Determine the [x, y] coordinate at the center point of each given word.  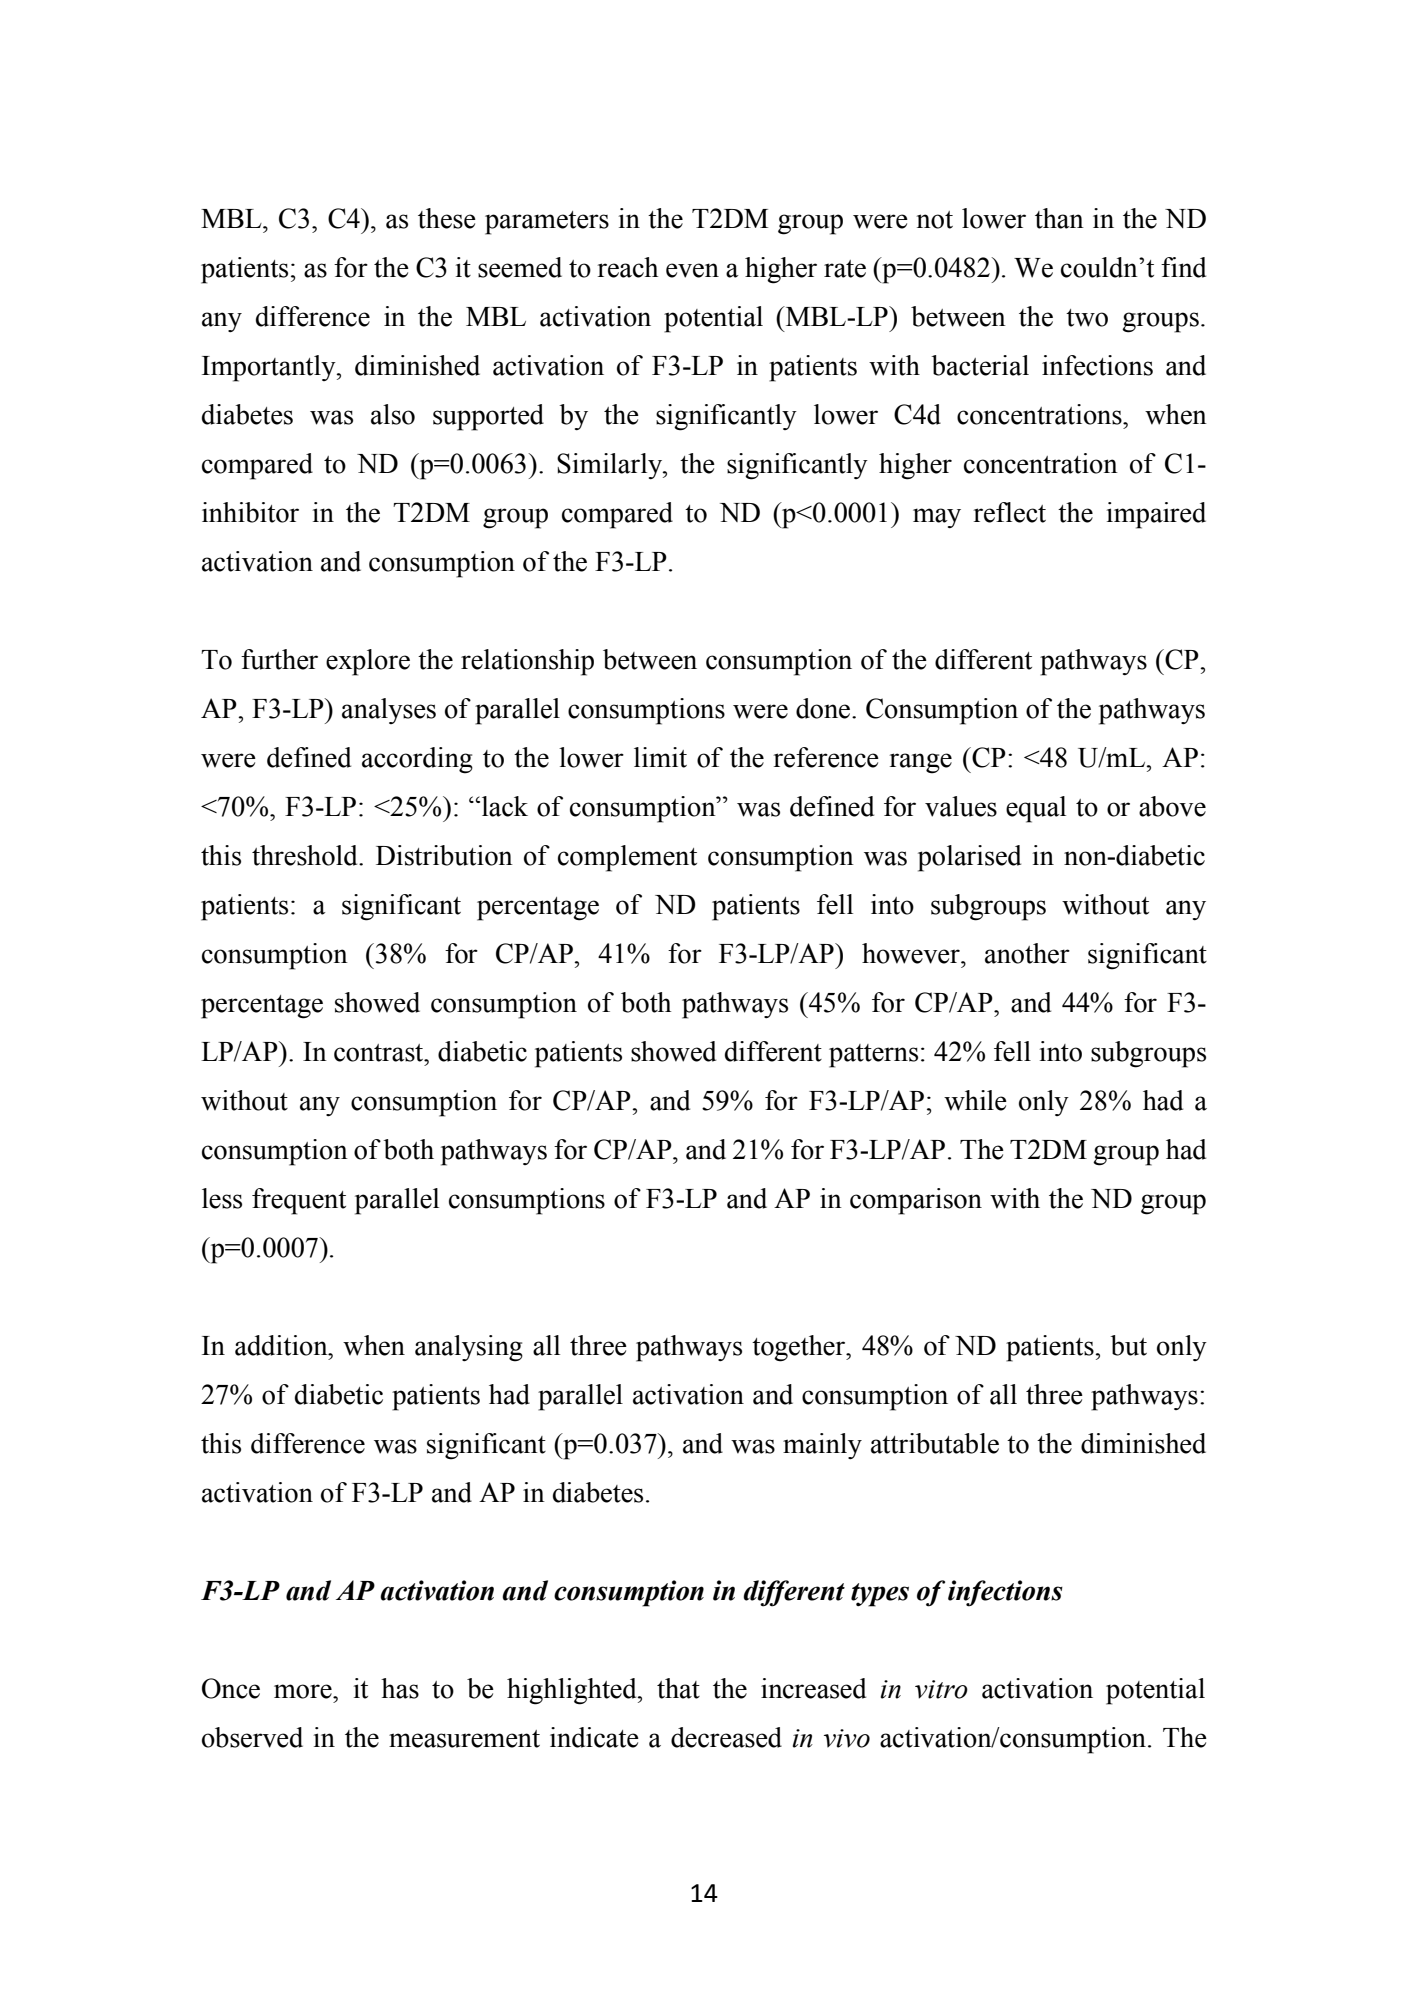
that [678, 1688]
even [692, 270]
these [447, 218]
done [824, 708]
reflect [1009, 512]
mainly [822, 1446]
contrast [380, 1053]
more [304, 1691]
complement [627, 858]
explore [368, 662]
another [1027, 953]
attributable [935, 1443]
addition [282, 1345]
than [1059, 218]
